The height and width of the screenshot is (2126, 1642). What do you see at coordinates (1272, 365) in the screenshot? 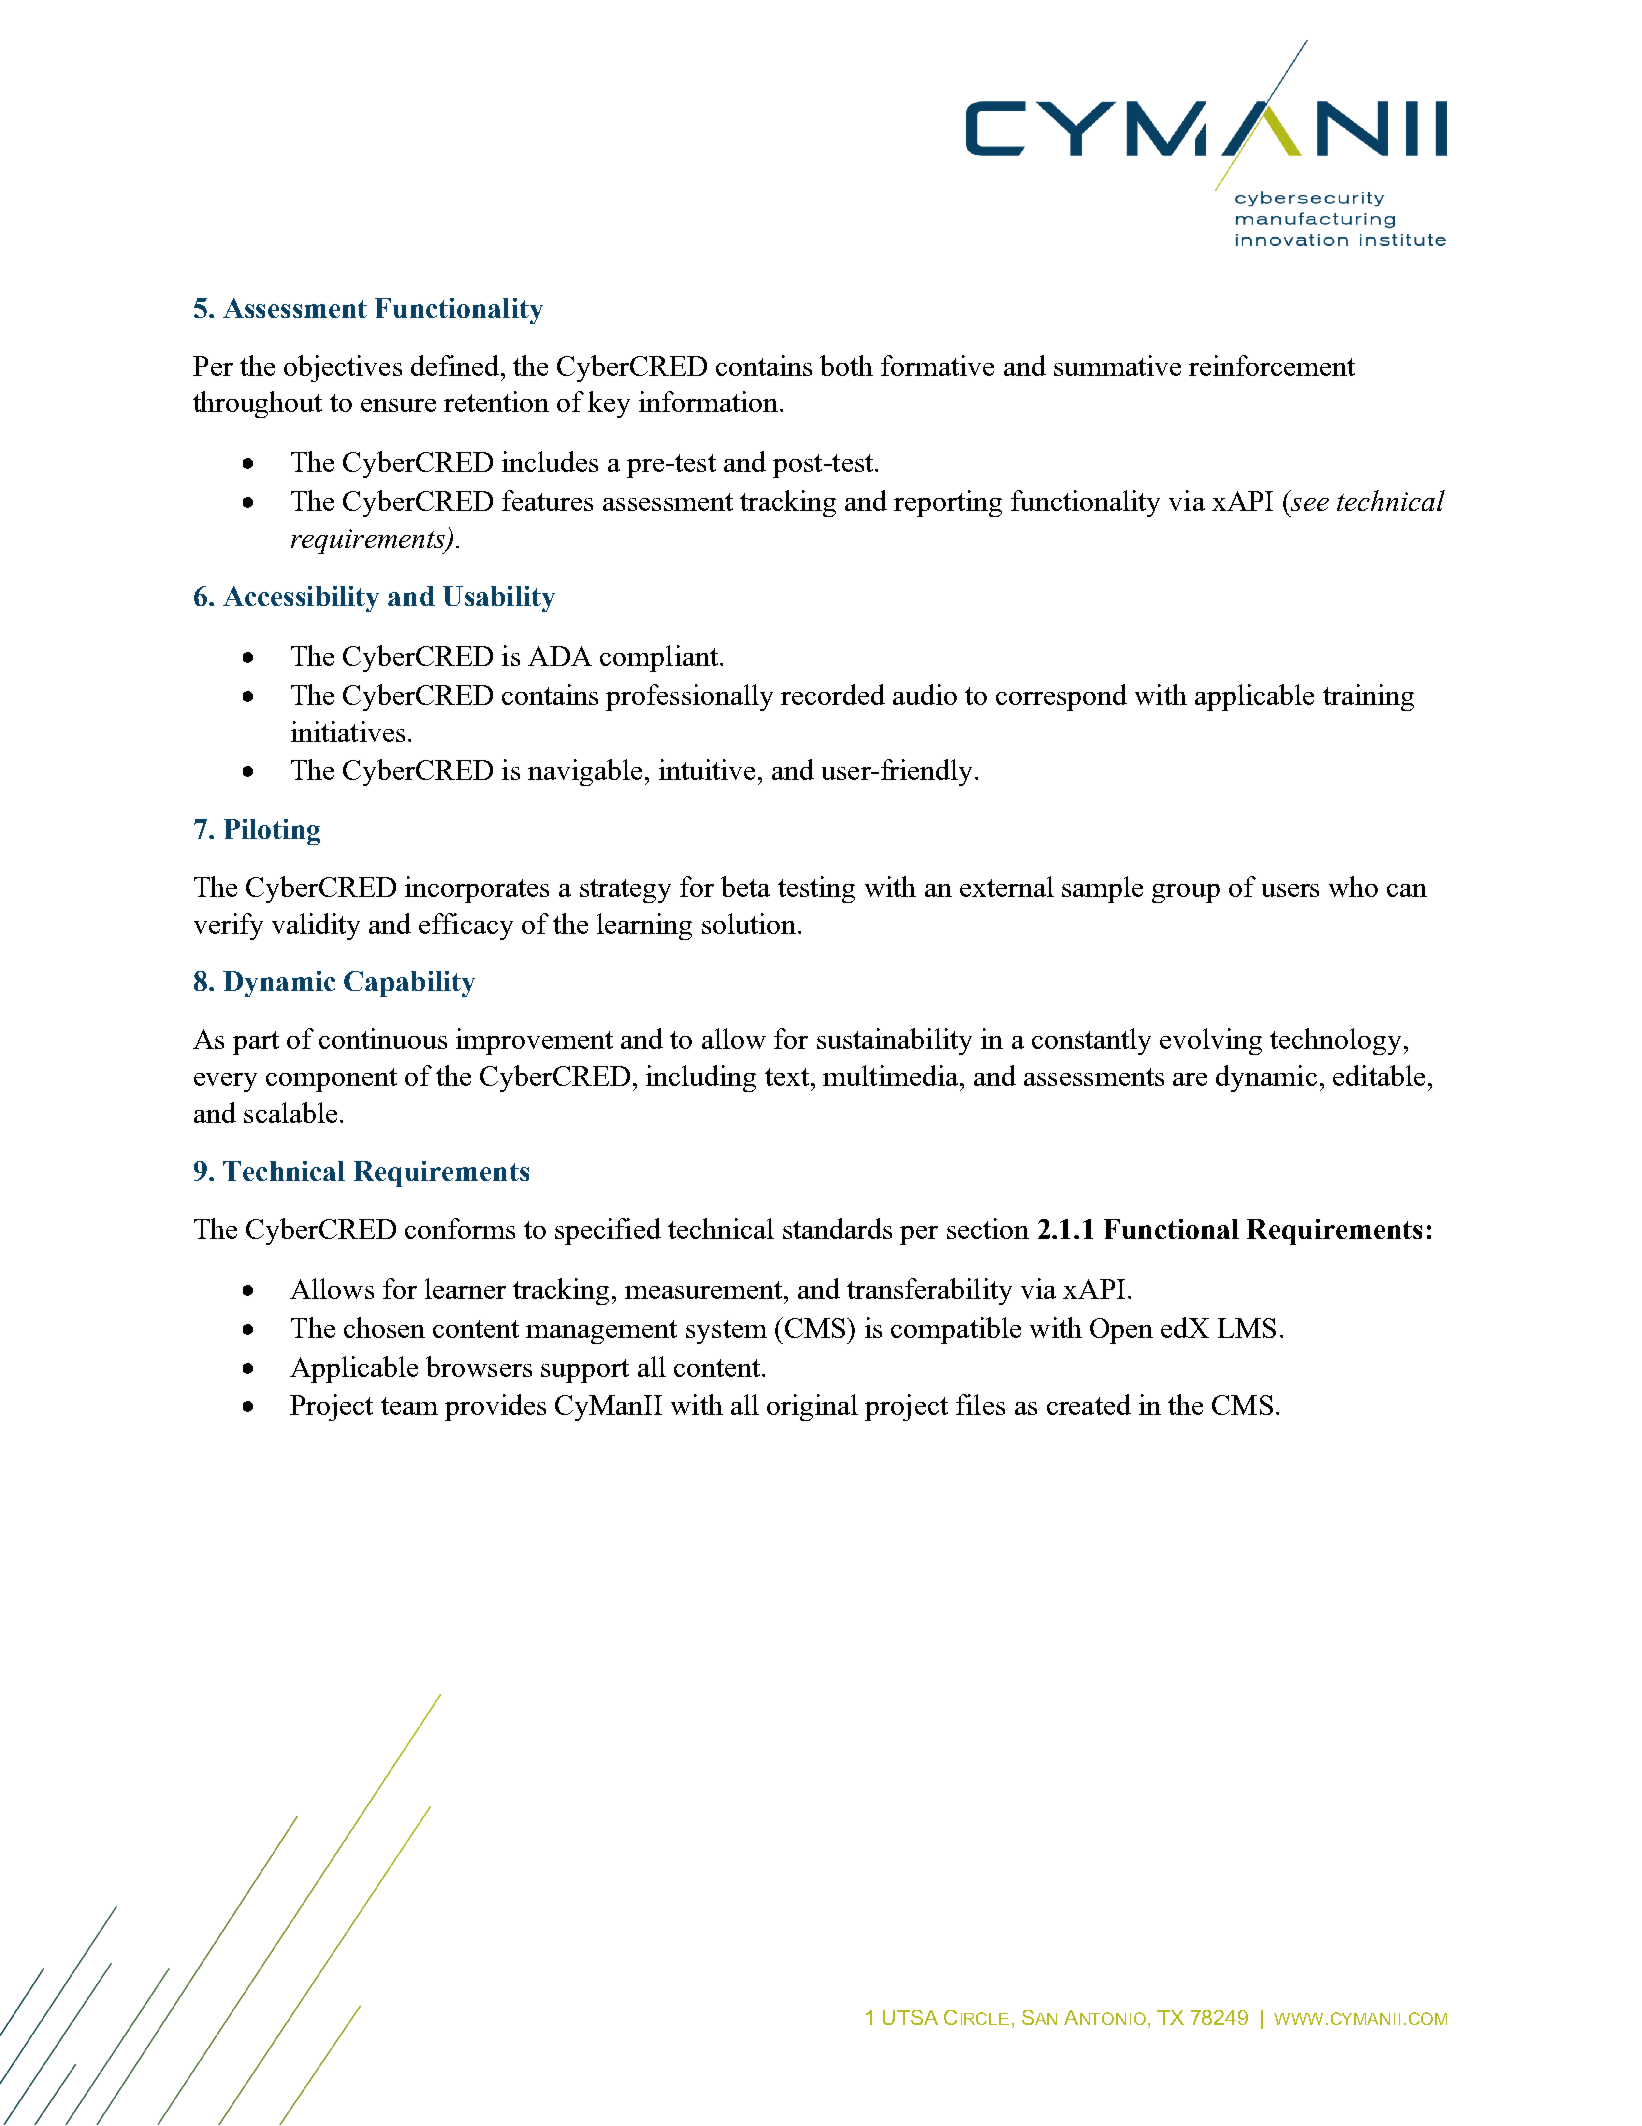
I see `reinforcement` at bounding box center [1272, 365].
